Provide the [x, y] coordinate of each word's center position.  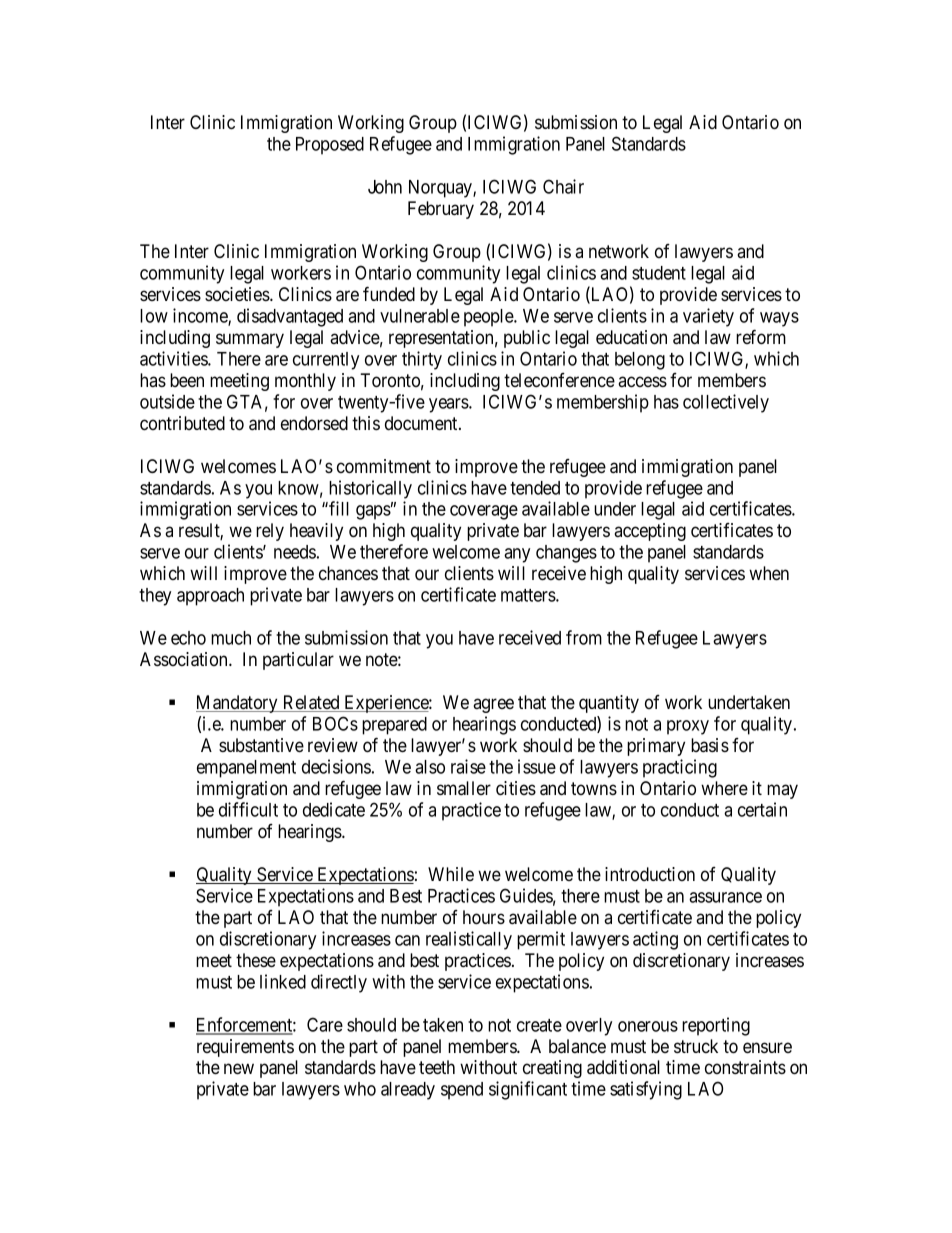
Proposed [330, 146]
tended [535, 488]
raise [468, 766]
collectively [726, 403]
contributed [182, 423]
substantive [261, 745]
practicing [680, 768]
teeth [437, 1067]
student [659, 273]
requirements [245, 1048]
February [441, 210]
